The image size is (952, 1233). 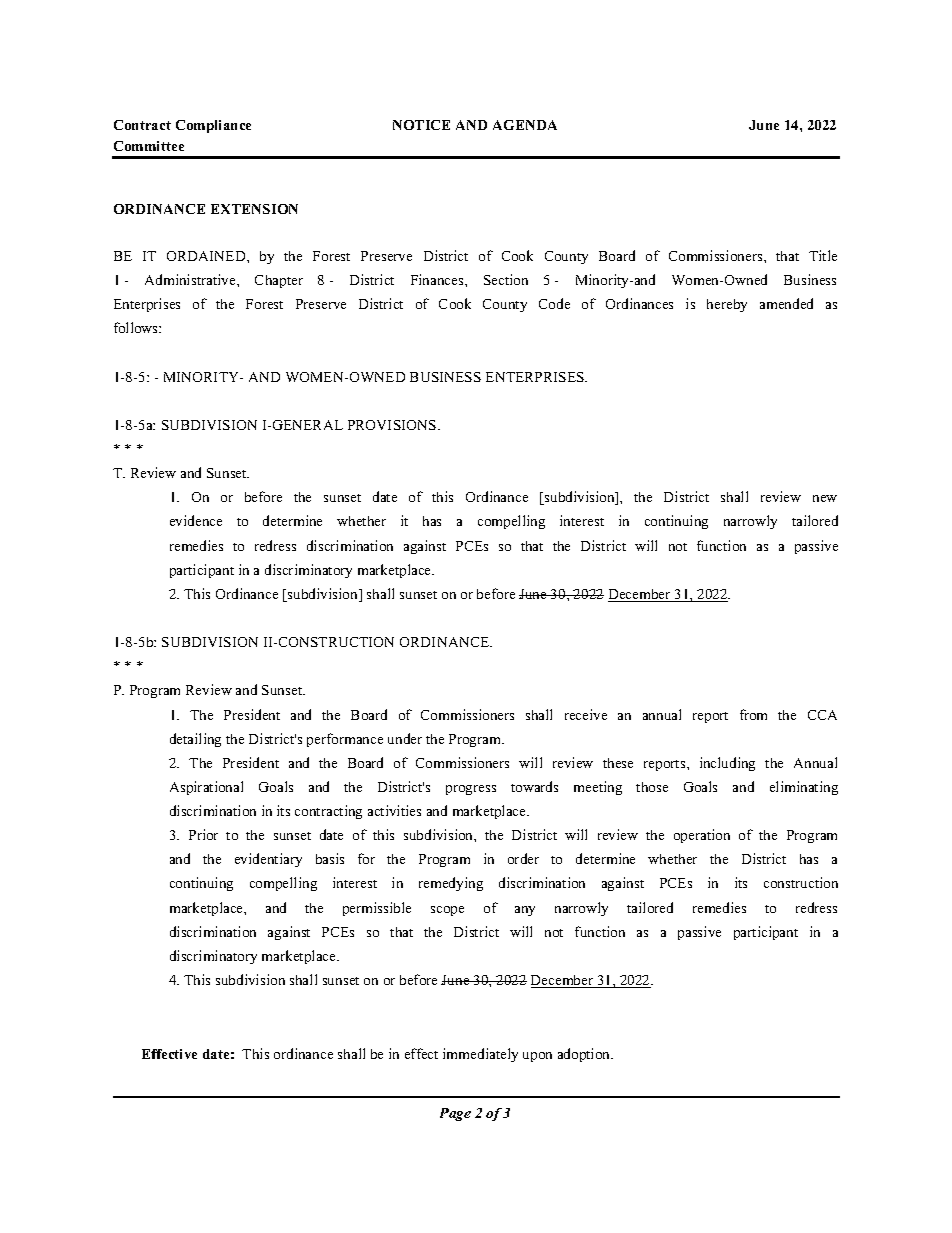 I want to click on Page, so click(x=455, y=1114).
